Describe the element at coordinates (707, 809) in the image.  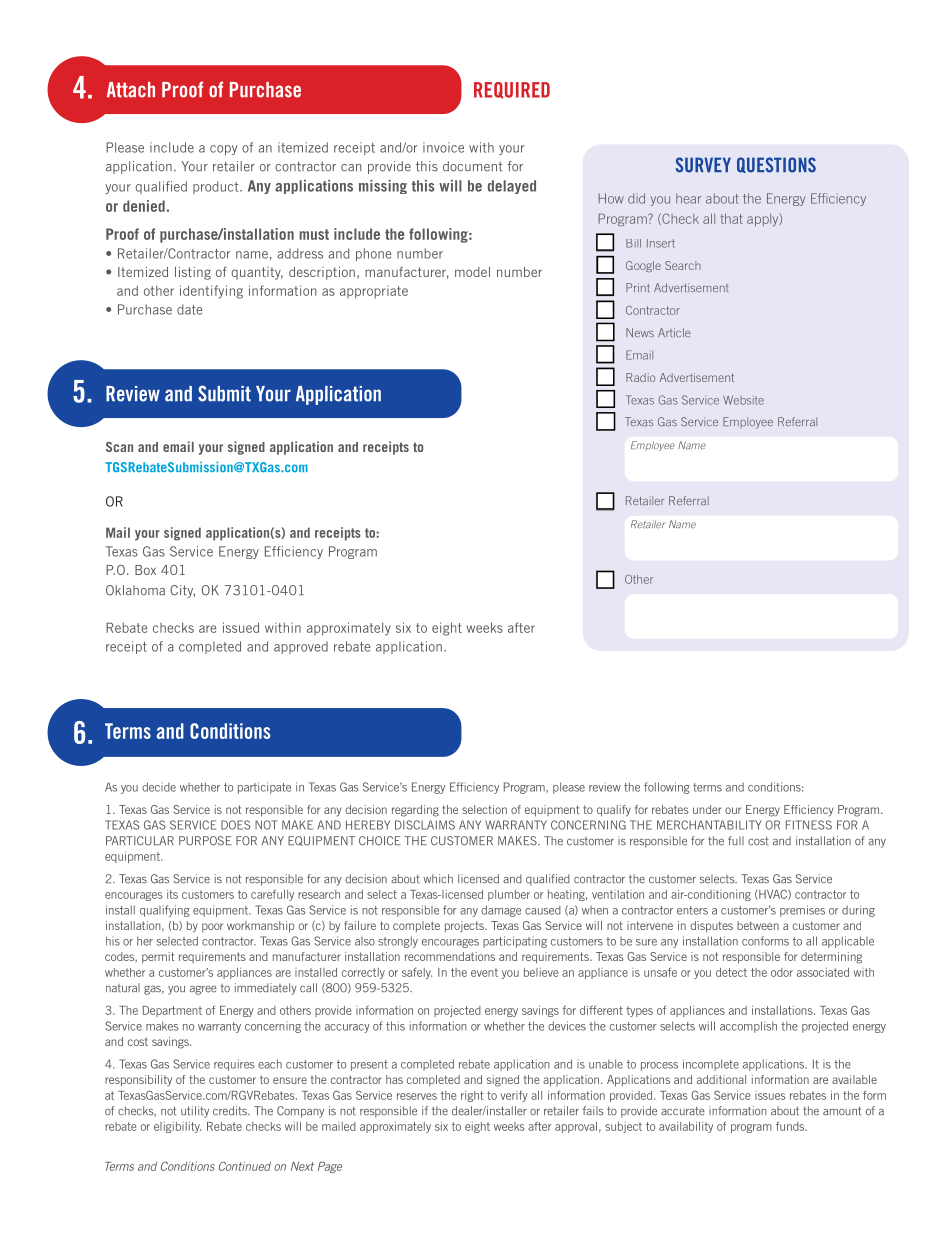
I see `under` at that location.
